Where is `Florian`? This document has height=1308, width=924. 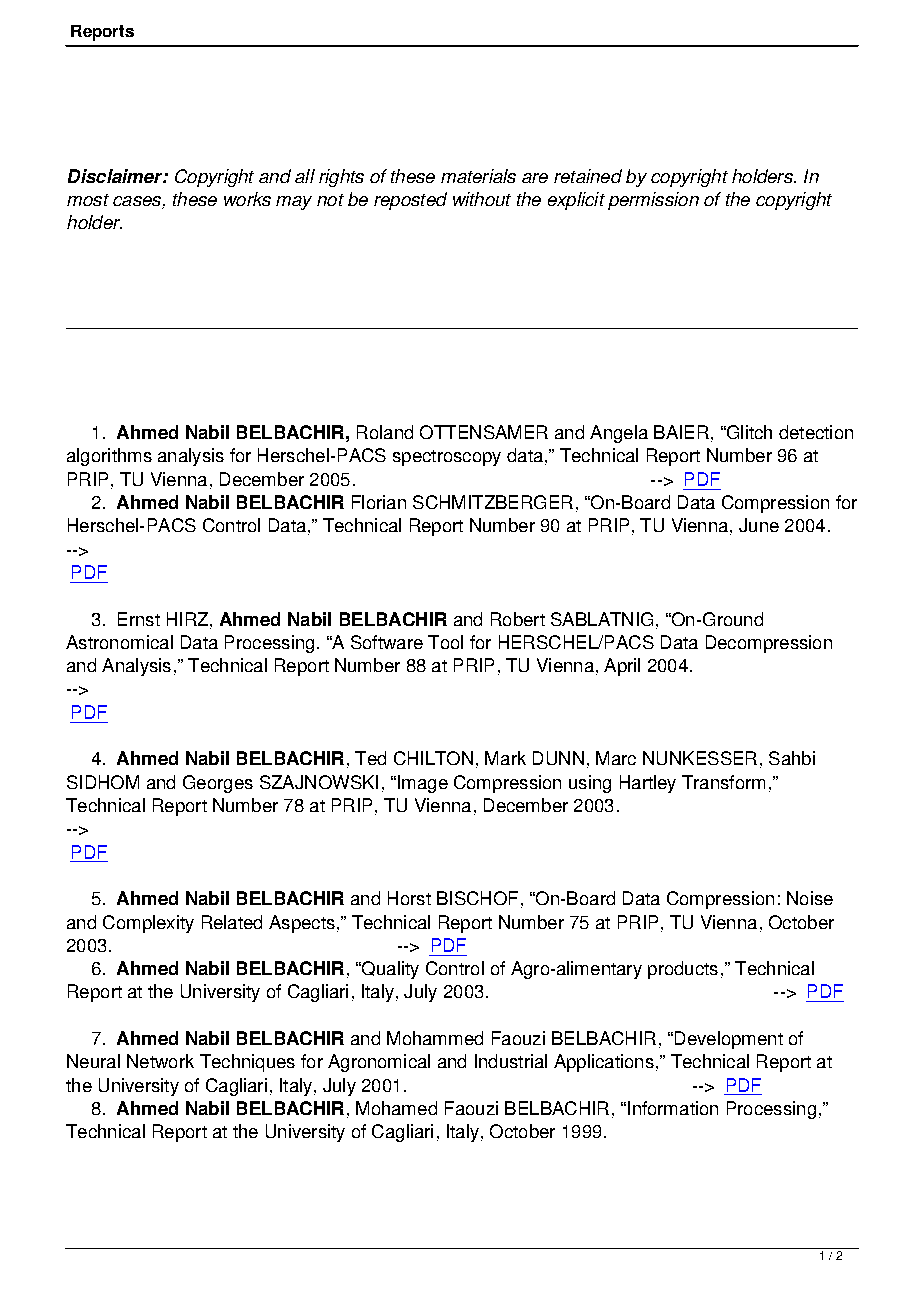
Florian is located at coordinates (379, 502).
